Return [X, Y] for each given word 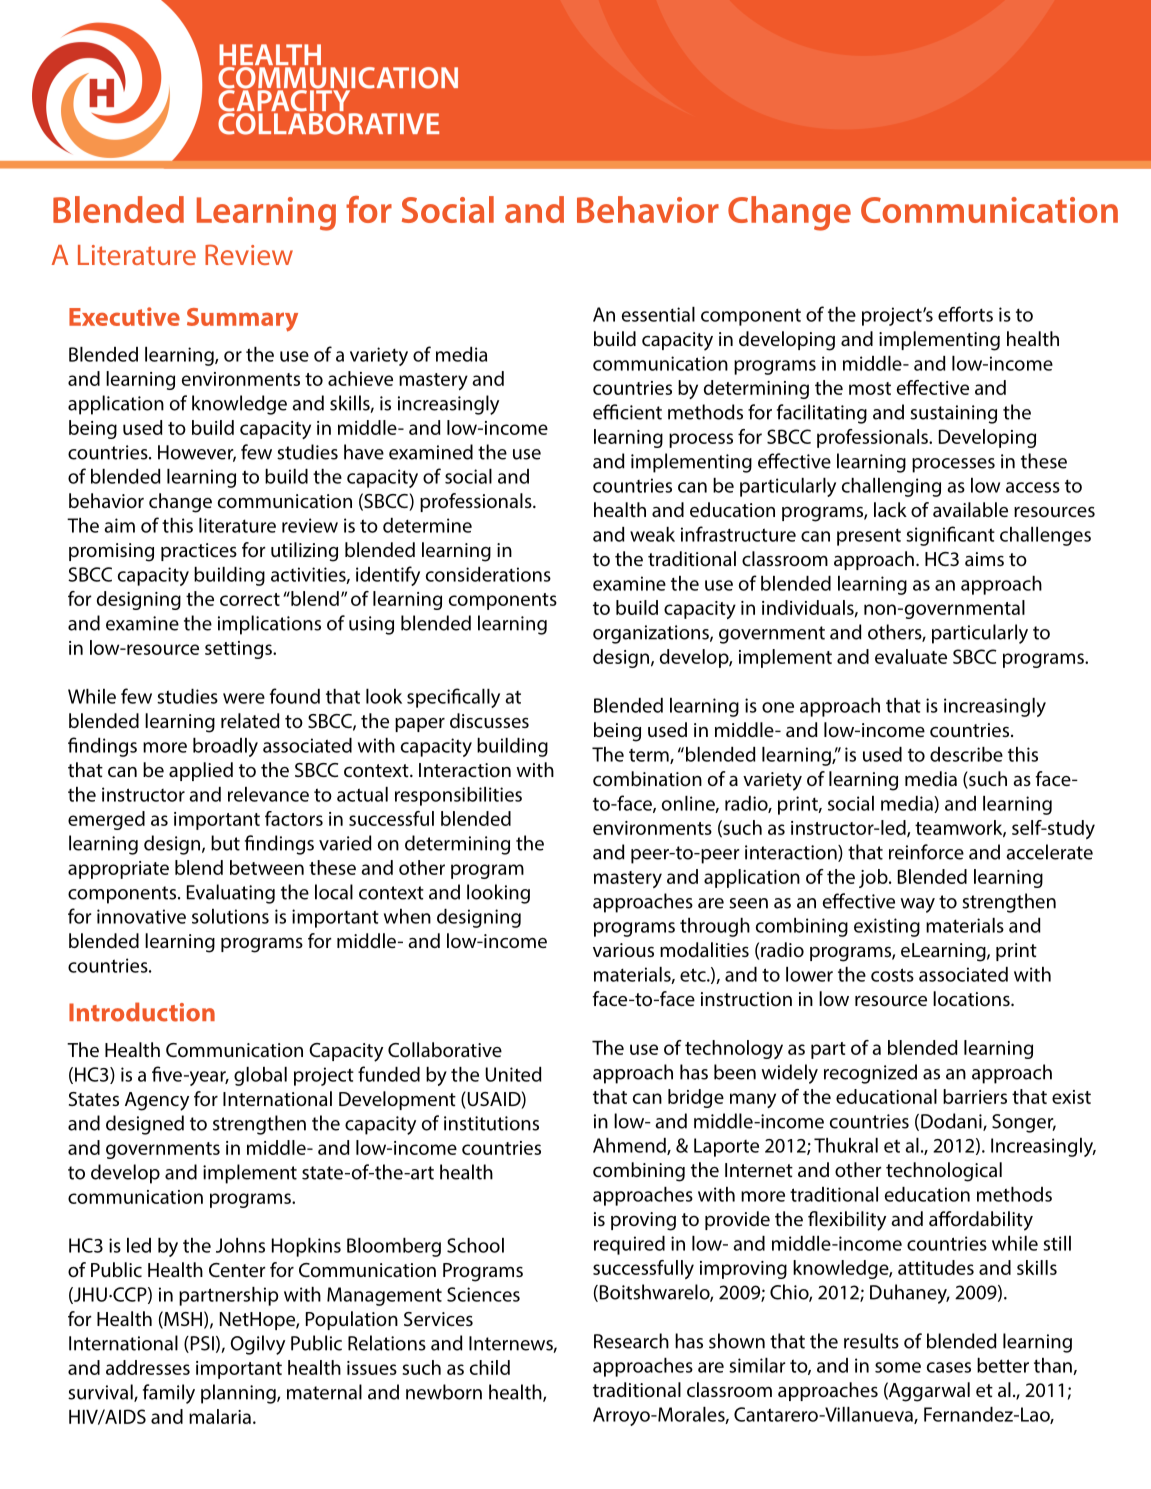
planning [239, 1394]
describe [966, 754]
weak [652, 534]
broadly [225, 747]
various [623, 950]
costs [892, 975]
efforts [965, 314]
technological [944, 1172]
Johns [240, 1245]
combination [647, 778]
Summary [242, 320]
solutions [230, 916]
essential [658, 314]
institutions [491, 1123]
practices [199, 552]
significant [950, 536]
